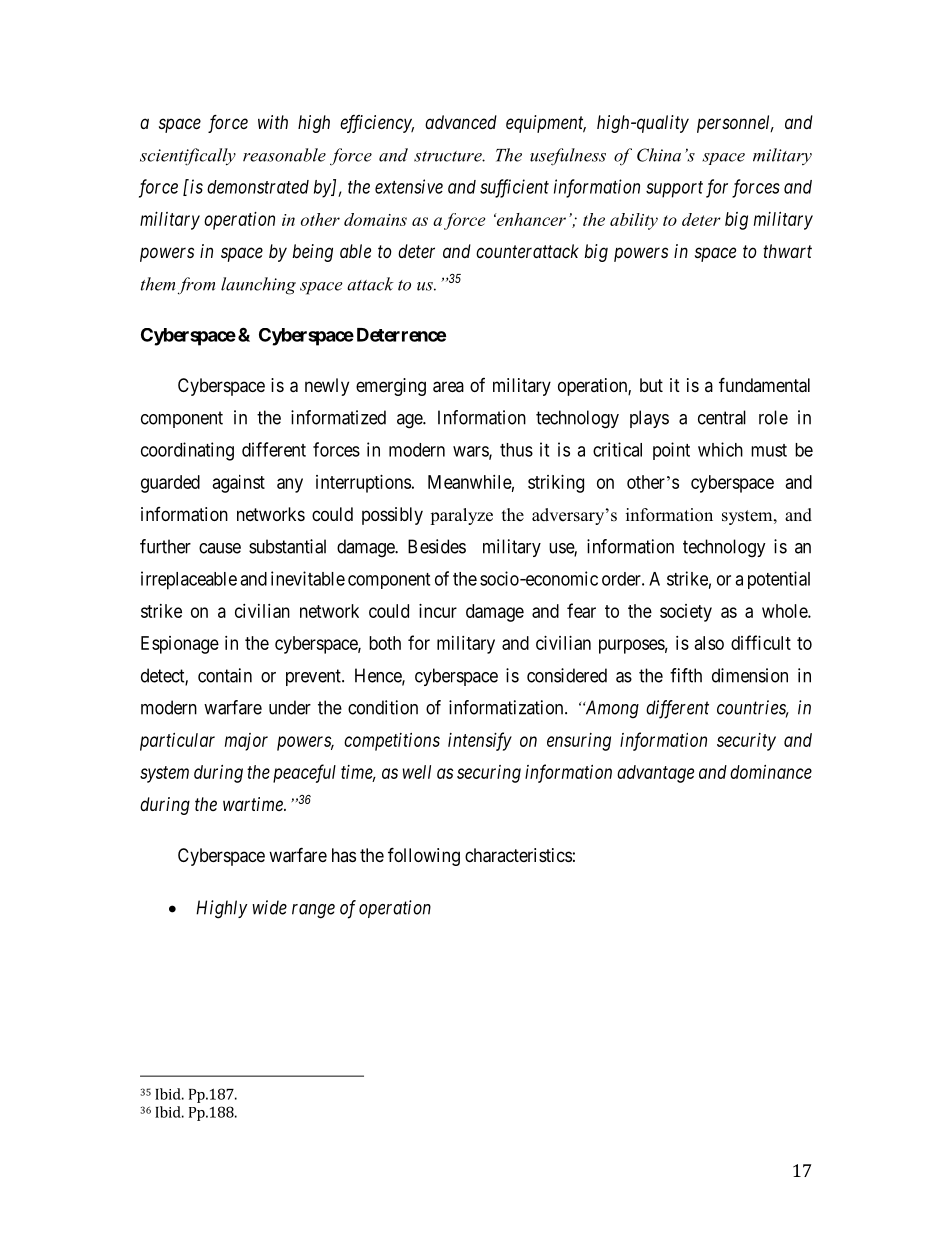  I want to click on cause, so click(220, 548).
